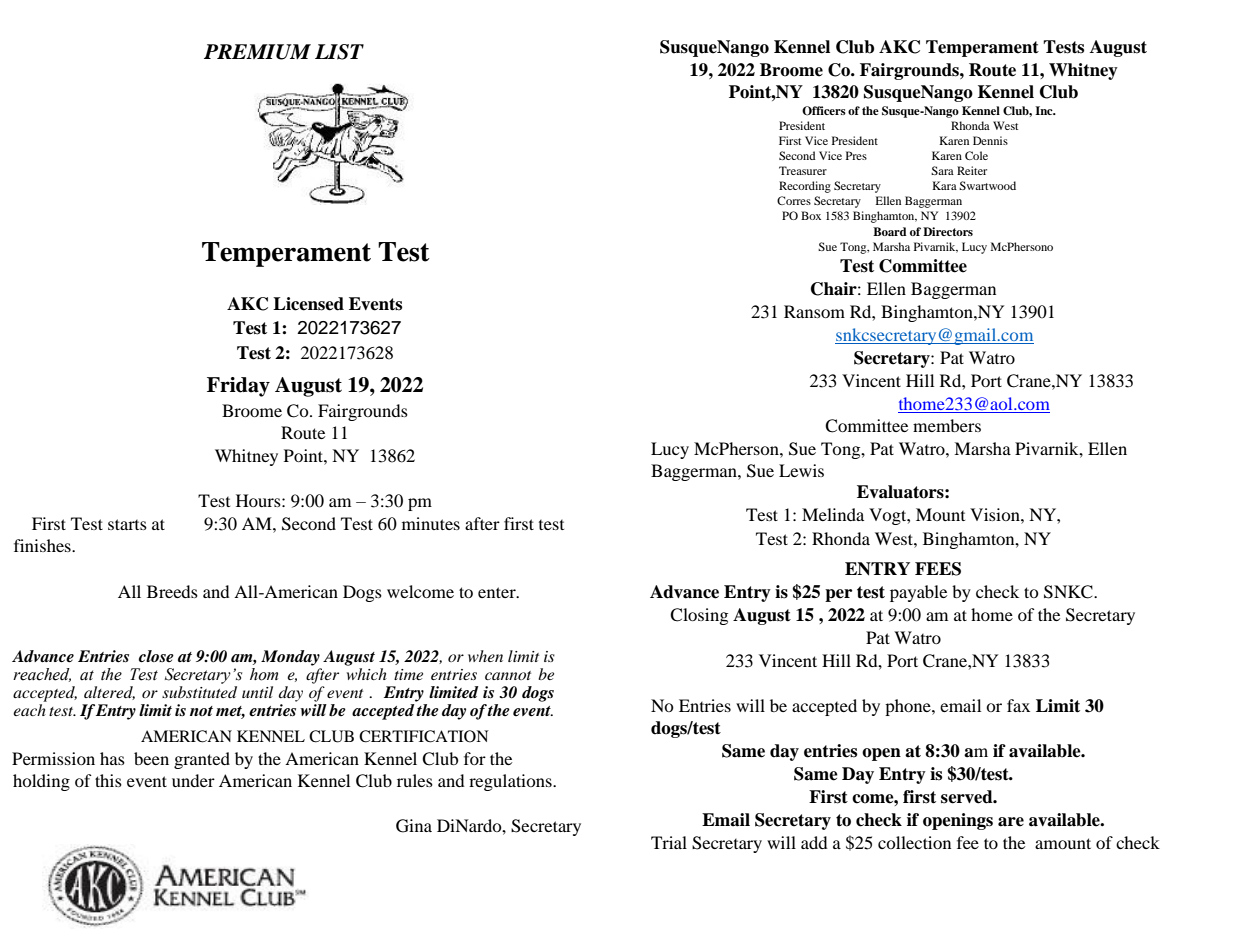 This page has height=952, width=1233. Describe the element at coordinates (890, 231) in the page. I see `Board` at that location.
